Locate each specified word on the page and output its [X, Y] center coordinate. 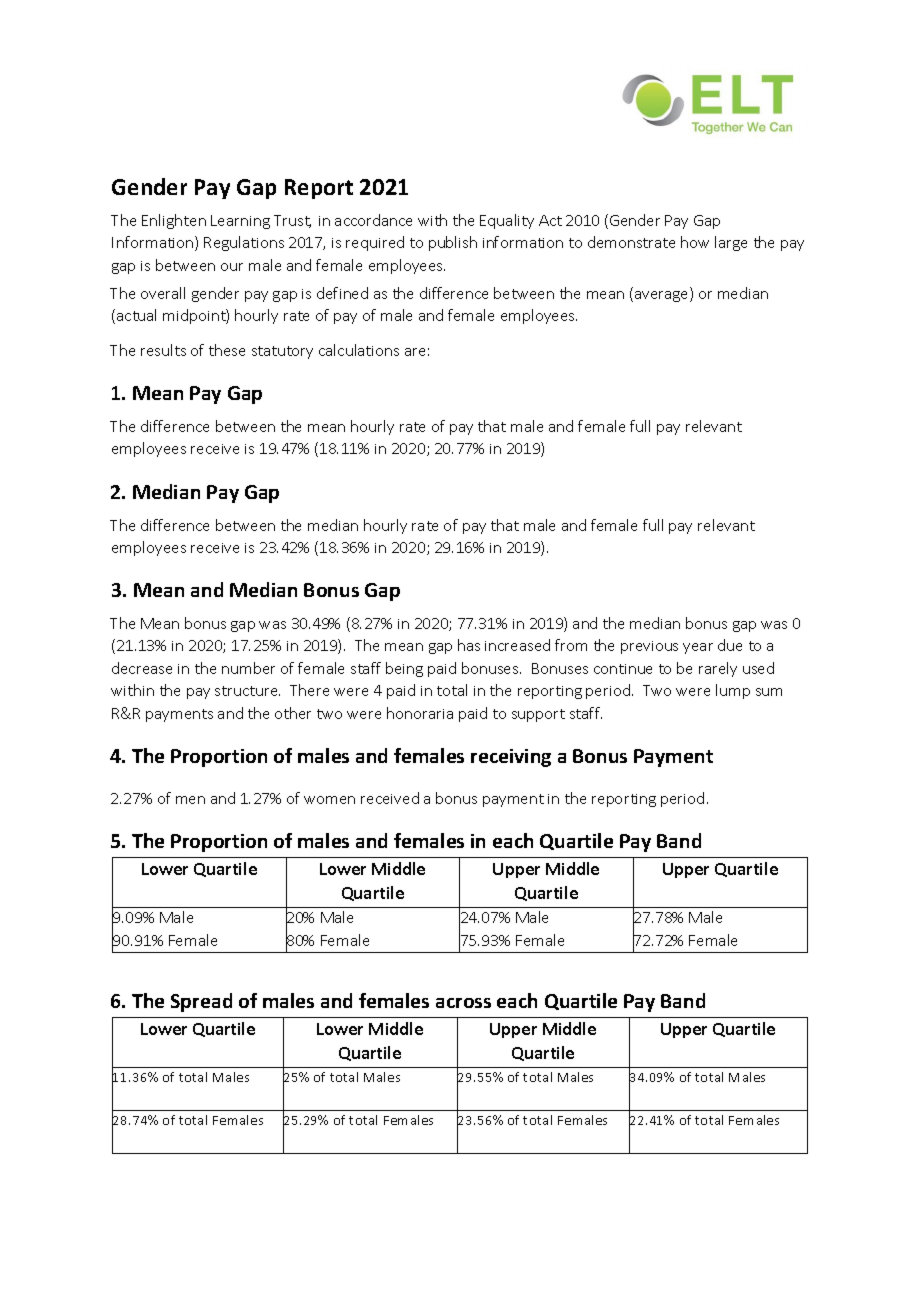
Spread [201, 1002]
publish [453, 243]
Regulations [244, 243]
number [248, 668]
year [698, 648]
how [695, 242]
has [469, 645]
